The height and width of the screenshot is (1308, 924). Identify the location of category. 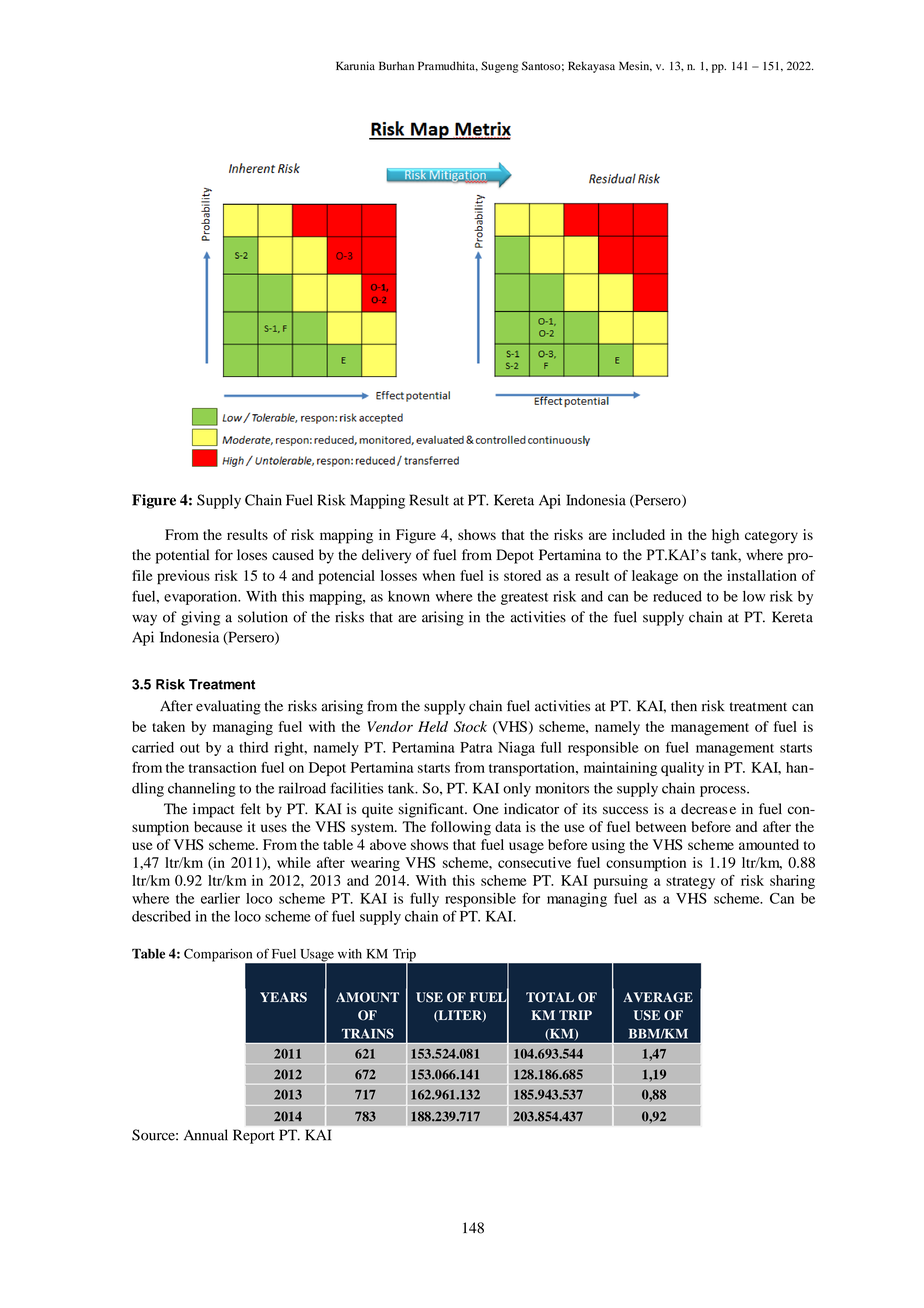
(771, 537).
